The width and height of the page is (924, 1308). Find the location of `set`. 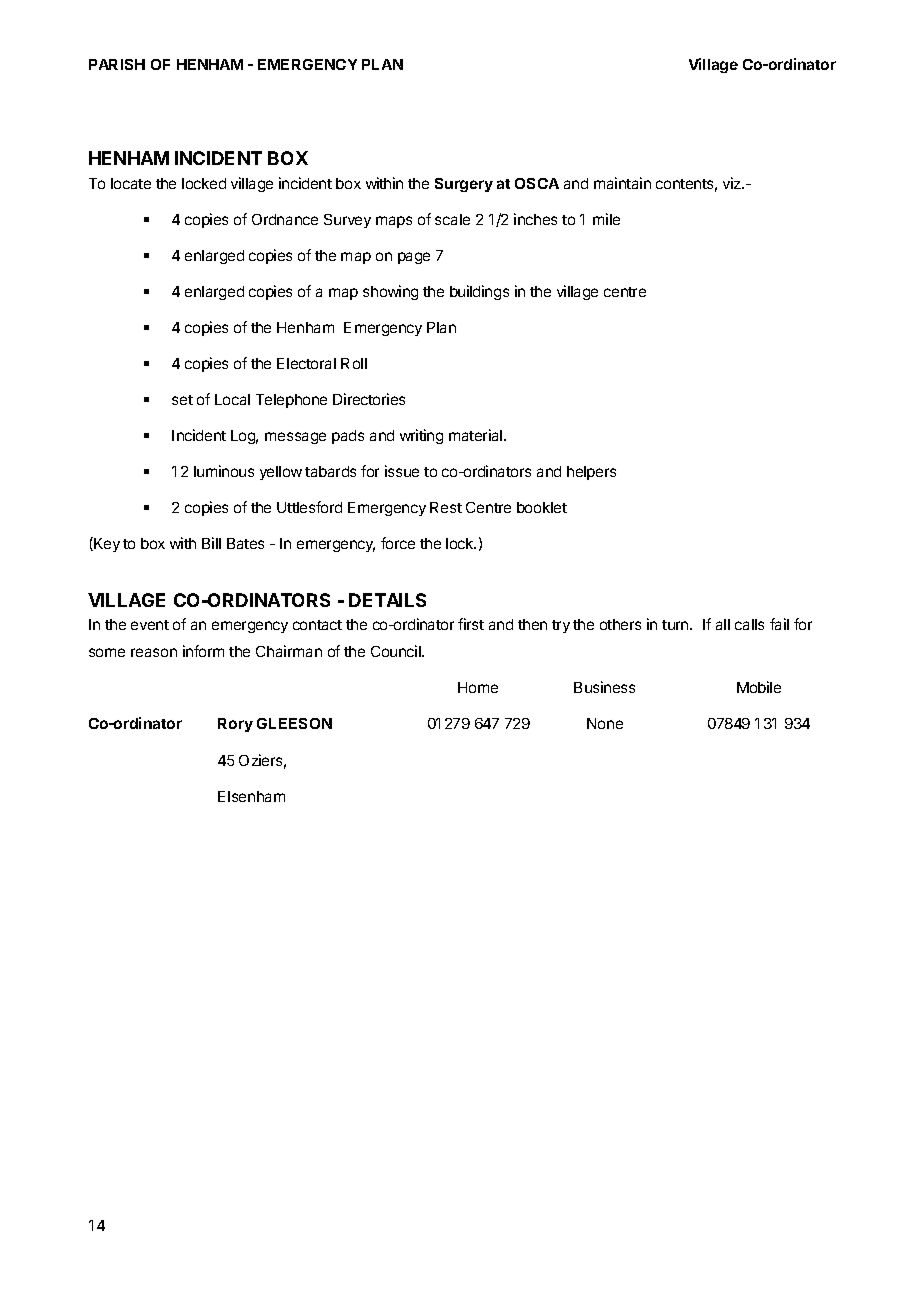

set is located at coordinates (182, 400).
